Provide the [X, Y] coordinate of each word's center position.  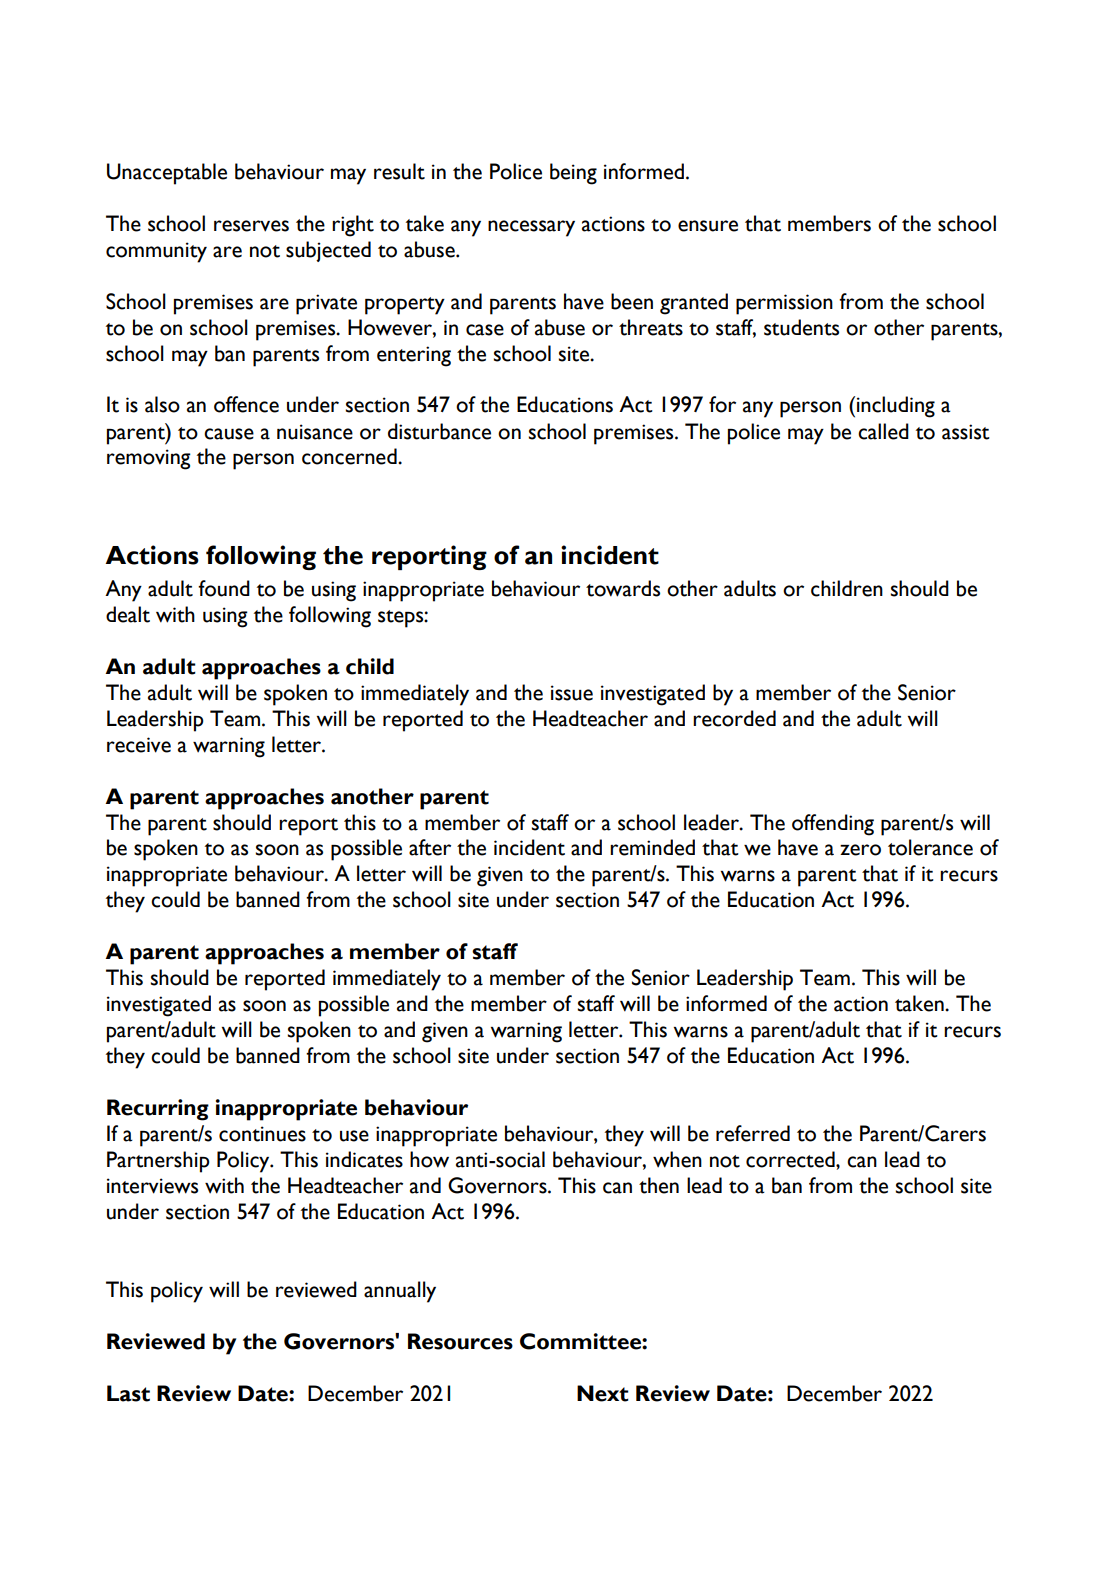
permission [784, 304]
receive [139, 745]
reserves [251, 226]
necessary [531, 228]
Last [128, 1393]
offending [833, 825]
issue [572, 693]
